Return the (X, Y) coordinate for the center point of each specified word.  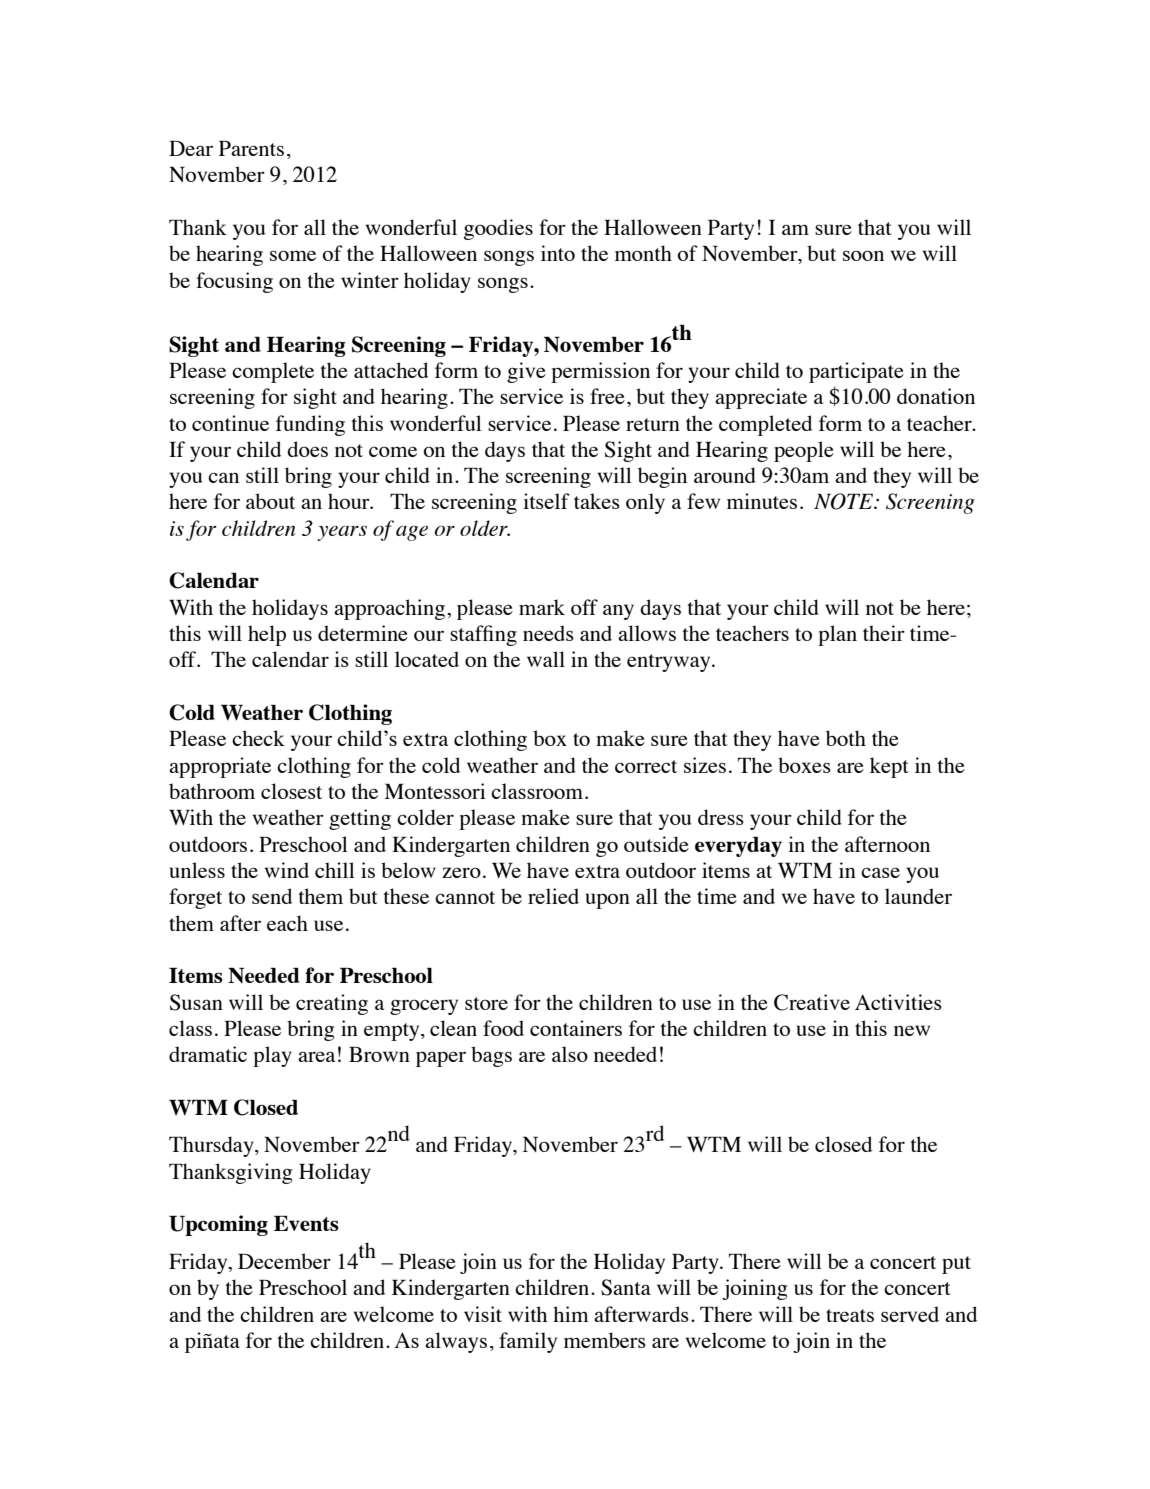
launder (918, 896)
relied (553, 896)
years (342, 533)
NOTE (845, 501)
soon (863, 255)
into (558, 253)
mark (542, 607)
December (284, 1261)
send (272, 896)
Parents (251, 148)
